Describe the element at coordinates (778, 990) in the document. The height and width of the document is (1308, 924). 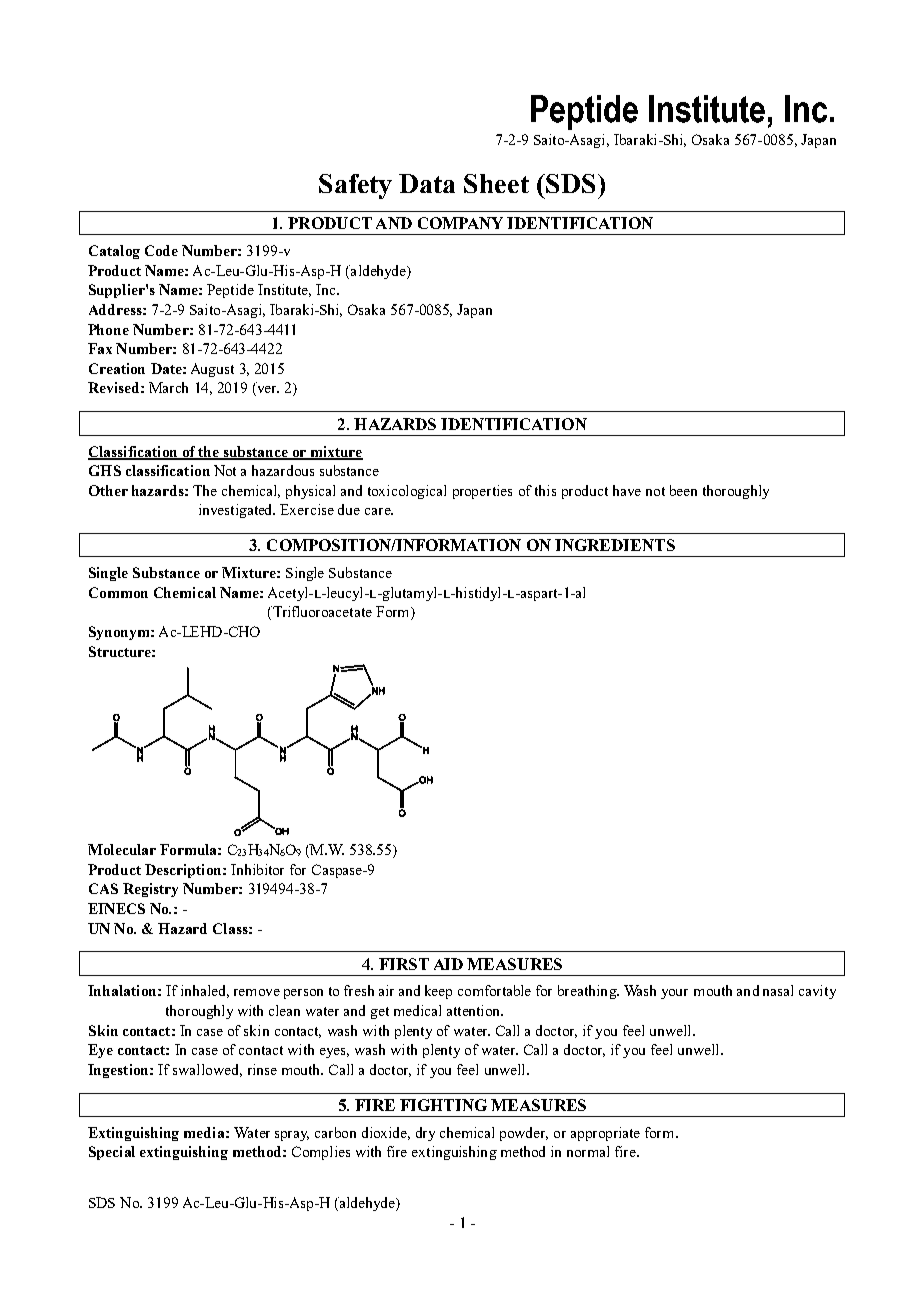
I see `nasal` at that location.
